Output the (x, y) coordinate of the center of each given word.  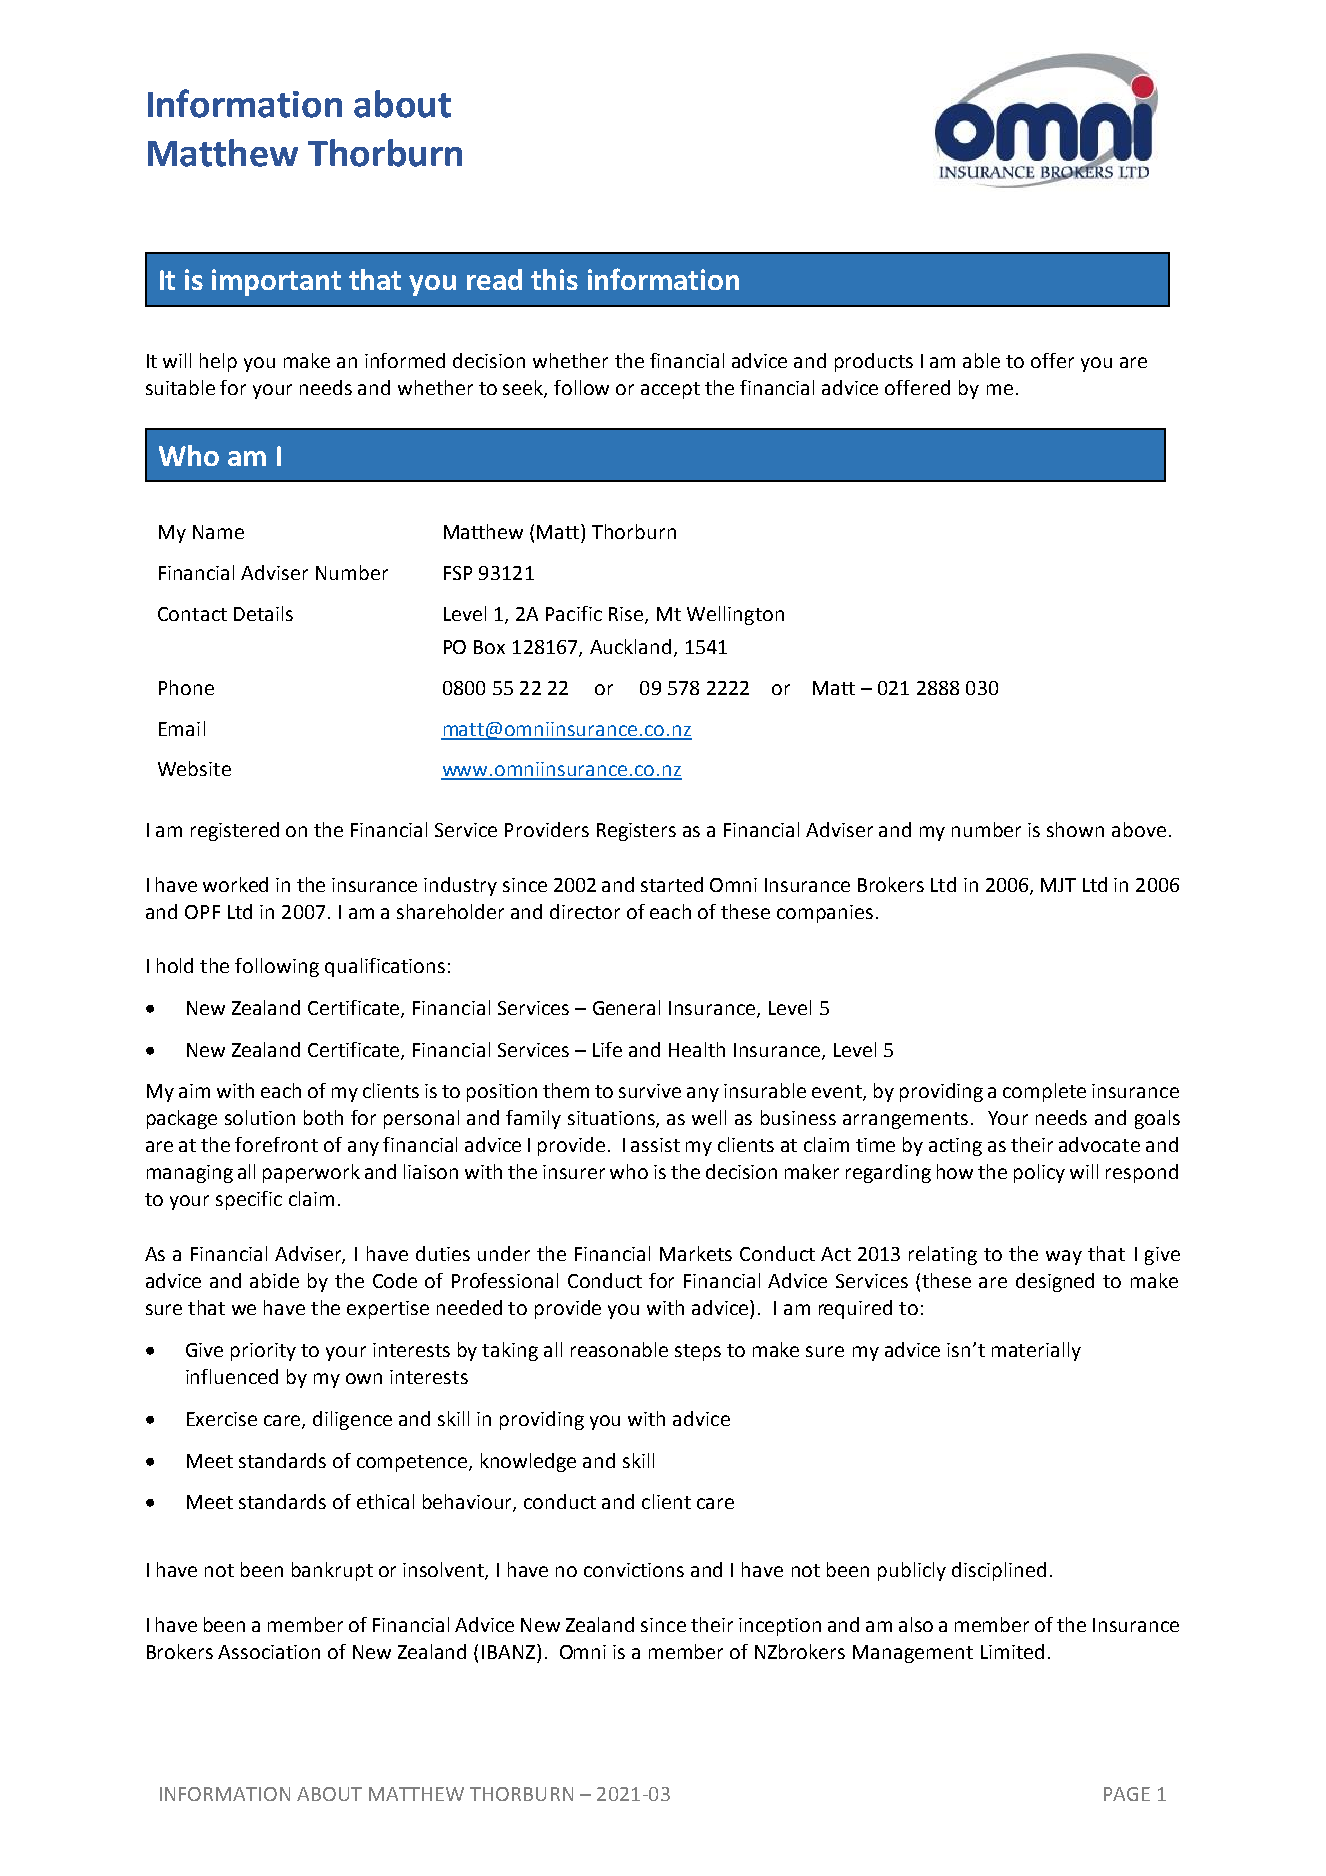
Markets (696, 1253)
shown (1075, 829)
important (276, 282)
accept (670, 390)
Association (269, 1652)
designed (1055, 1282)
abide (274, 1280)
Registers (636, 832)
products (874, 362)
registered (235, 831)
